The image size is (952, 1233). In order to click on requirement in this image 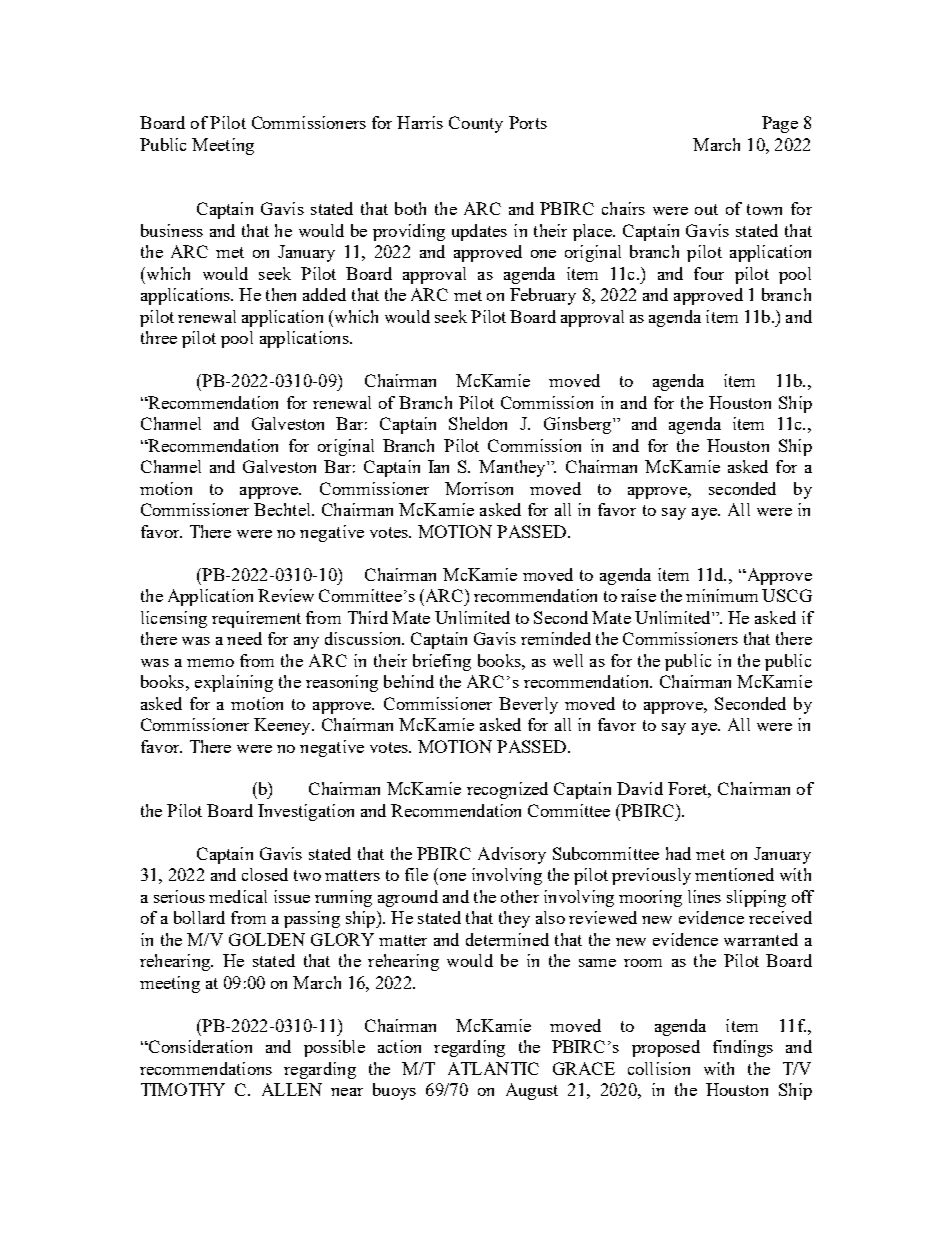, I will do `click(256, 619)`.
